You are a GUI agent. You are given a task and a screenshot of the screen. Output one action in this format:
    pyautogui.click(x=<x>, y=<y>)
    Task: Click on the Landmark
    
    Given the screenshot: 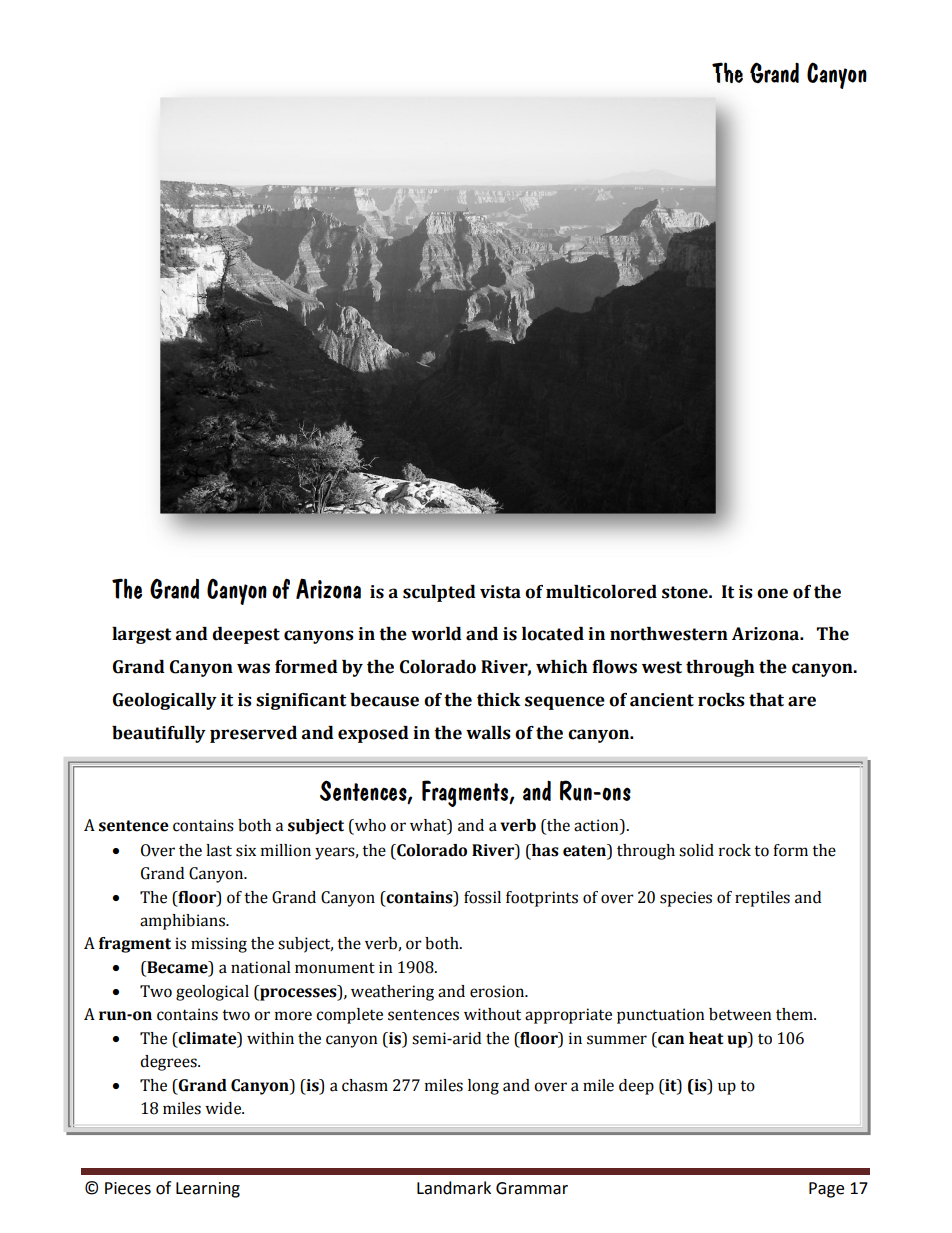 What is the action you would take?
    pyautogui.click(x=454, y=1188)
